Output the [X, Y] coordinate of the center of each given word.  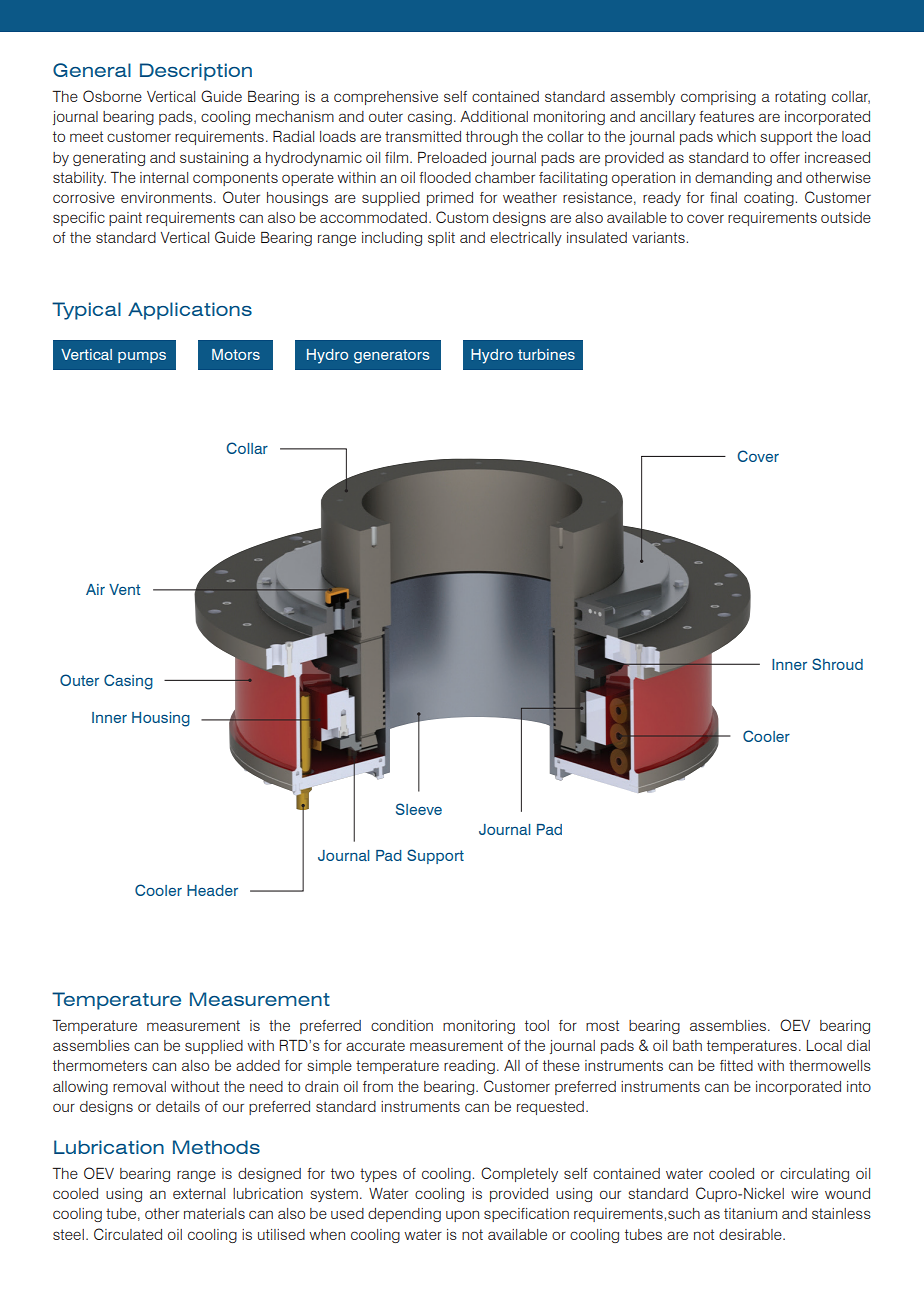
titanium [750, 1213]
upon [462, 1216]
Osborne [112, 96]
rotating [800, 98]
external [199, 1193]
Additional [494, 116]
